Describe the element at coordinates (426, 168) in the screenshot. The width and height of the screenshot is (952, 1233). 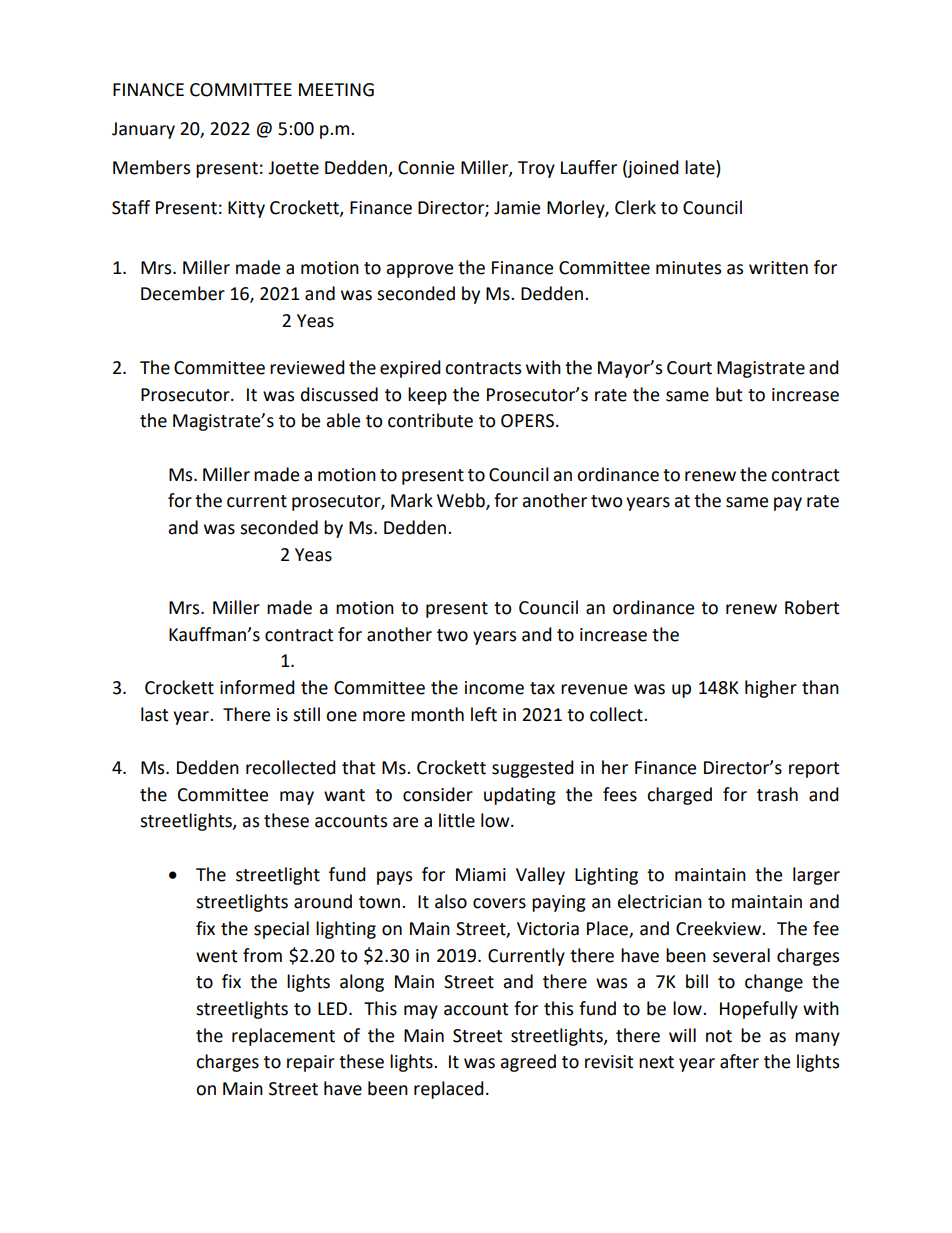
I see `Connie` at that location.
